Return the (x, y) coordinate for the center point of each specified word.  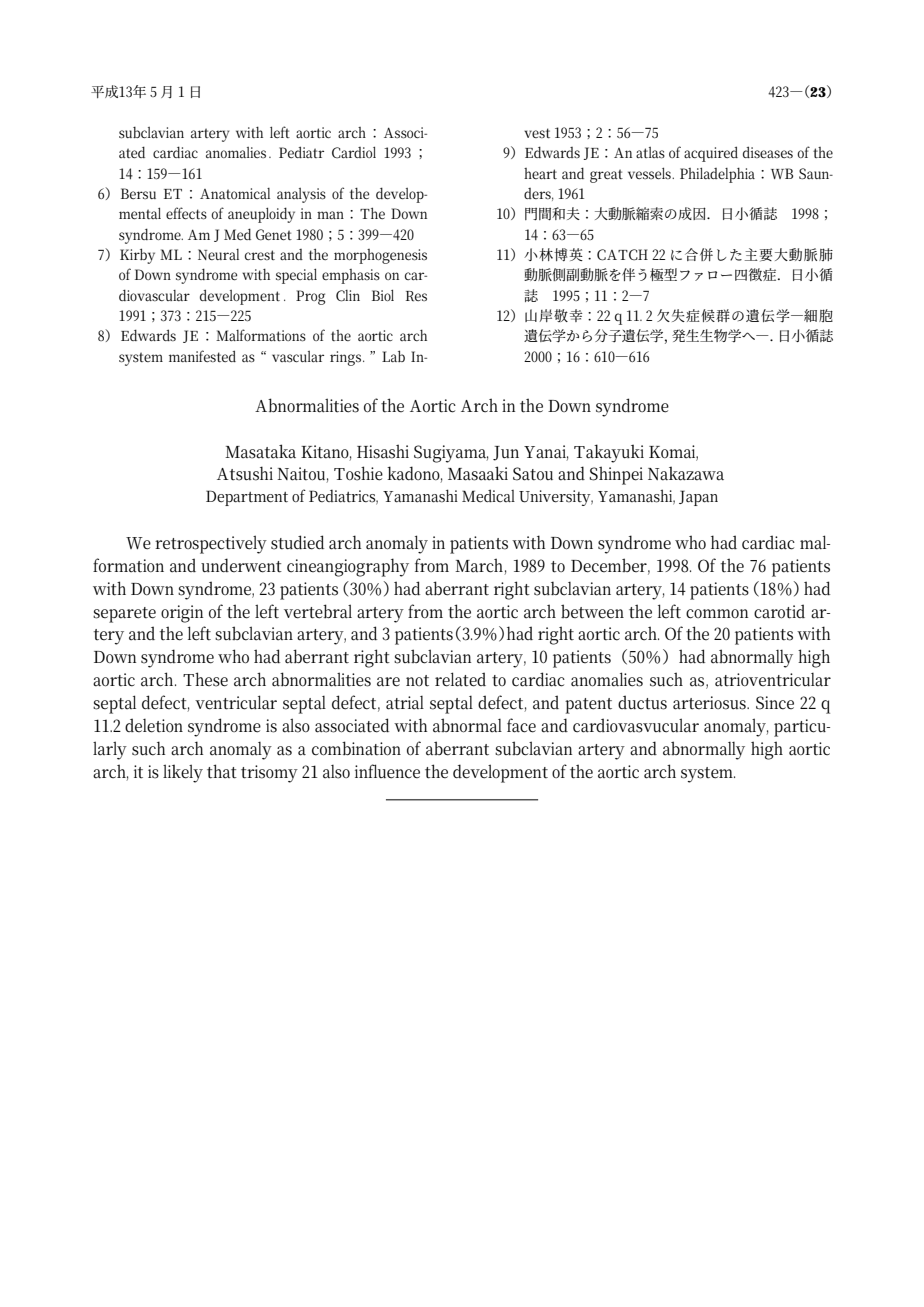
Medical (488, 496)
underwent (241, 565)
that (222, 771)
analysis (301, 195)
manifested (202, 356)
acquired (711, 154)
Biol (383, 295)
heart (540, 173)
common (717, 614)
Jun (506, 453)
